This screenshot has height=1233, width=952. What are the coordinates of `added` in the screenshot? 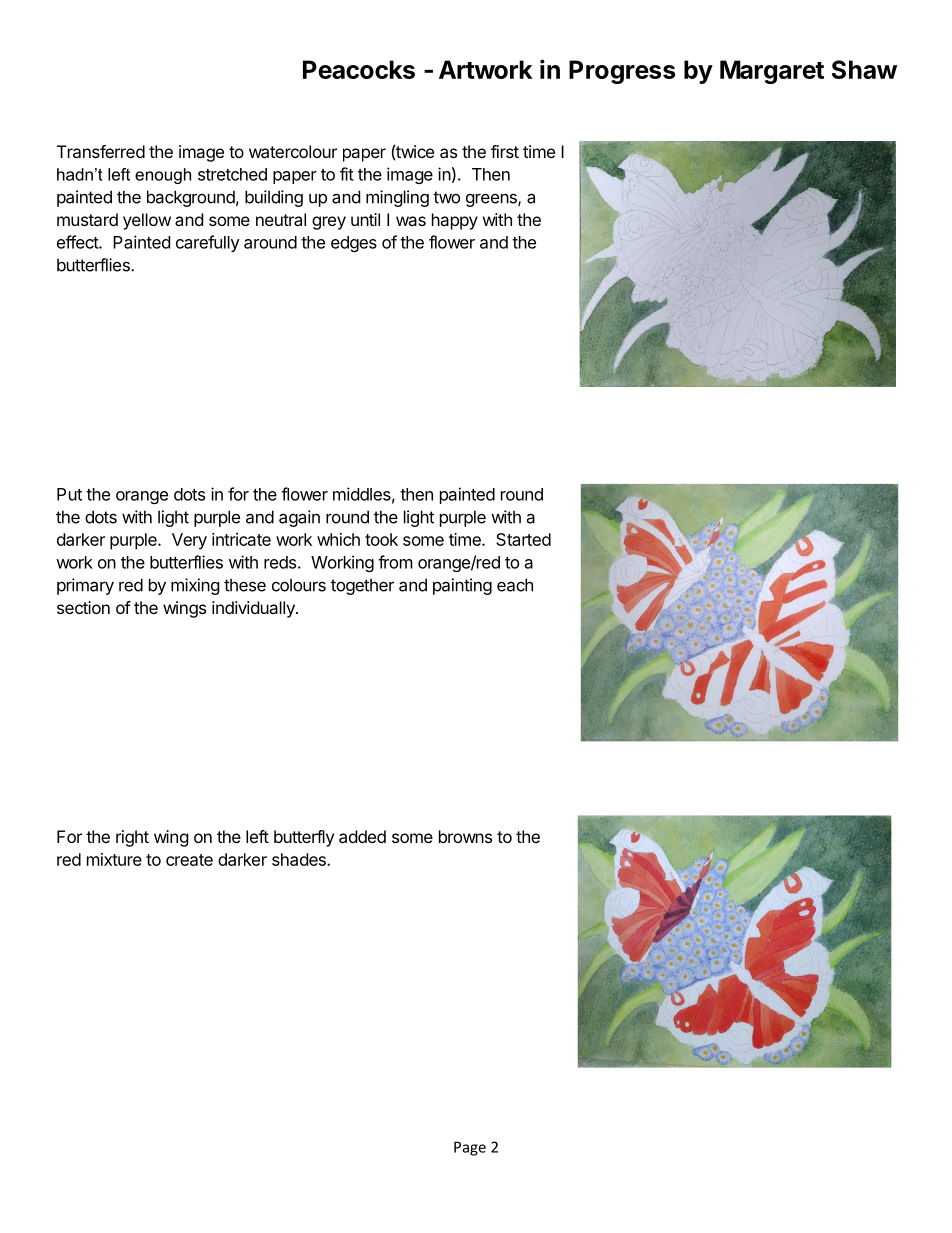 It's located at (362, 836).
